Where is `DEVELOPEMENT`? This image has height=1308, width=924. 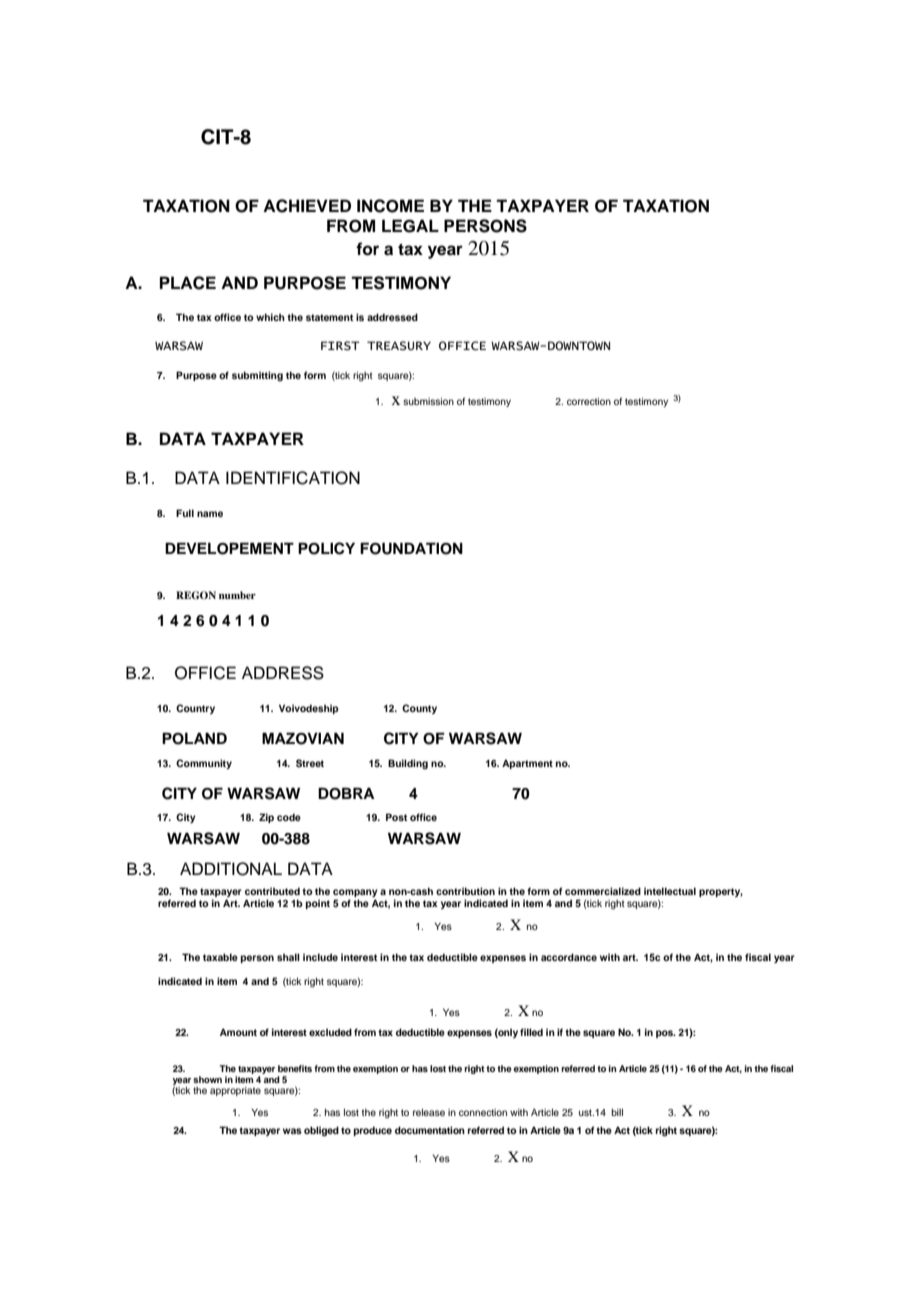 DEVELOPEMENT is located at coordinates (229, 548).
